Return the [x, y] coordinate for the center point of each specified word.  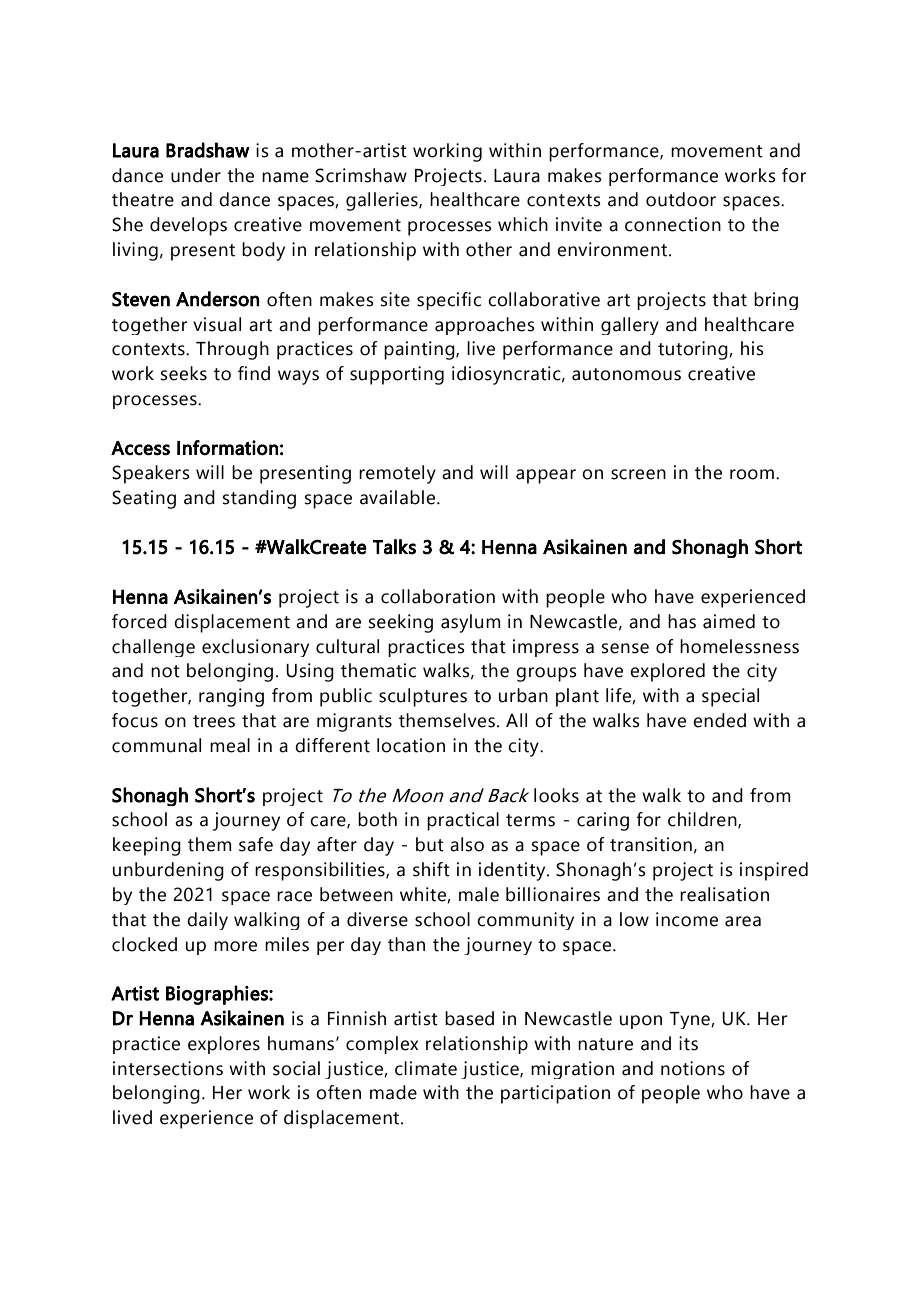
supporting [397, 375]
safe [256, 844]
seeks [184, 373]
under [196, 175]
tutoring [694, 350]
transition [651, 844]
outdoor [681, 199]
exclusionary [255, 648]
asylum [471, 623]
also [467, 844]
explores [224, 1045]
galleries [383, 201]
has [682, 621]
